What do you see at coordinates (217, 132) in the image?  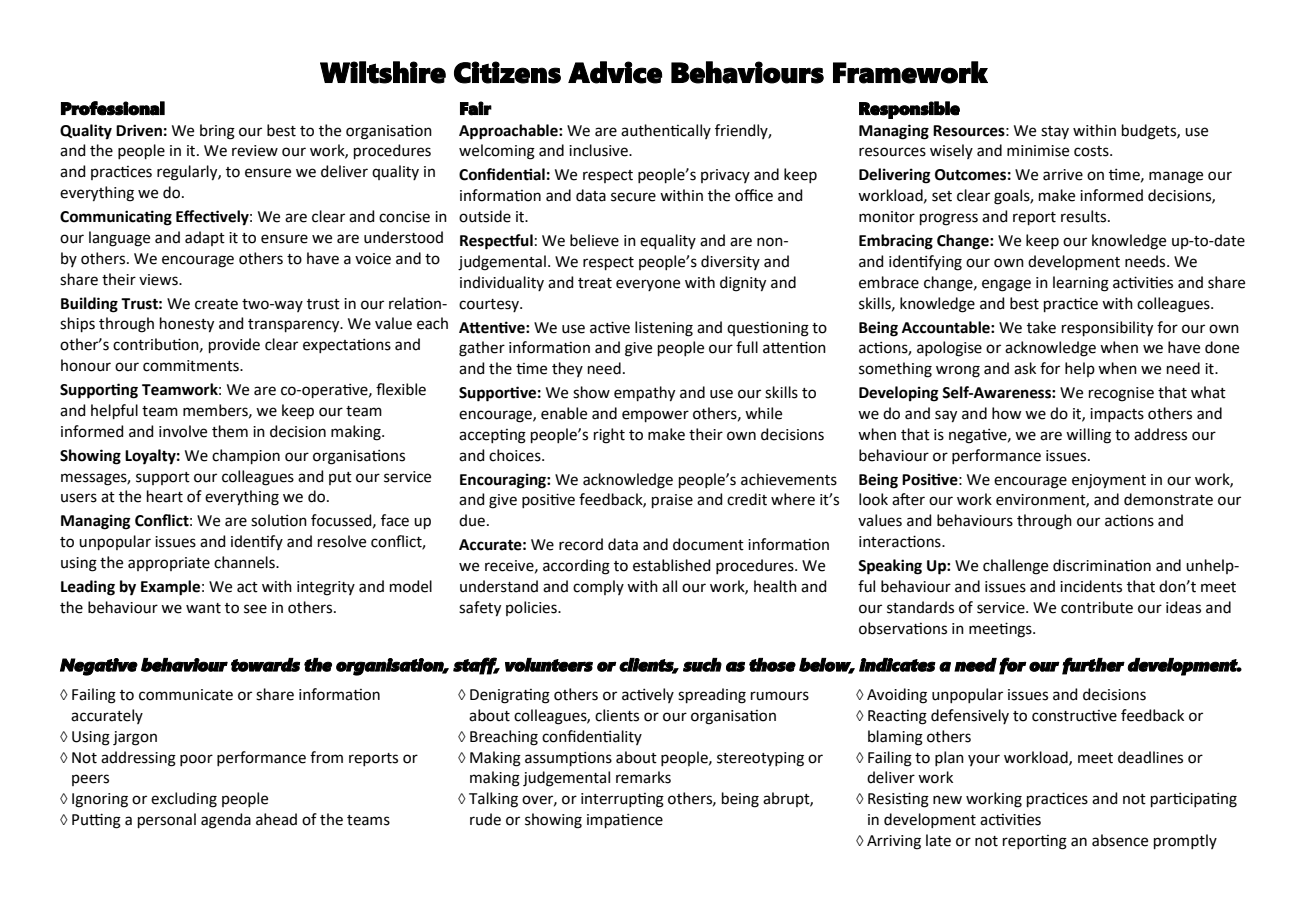 I see `bring` at bounding box center [217, 132].
